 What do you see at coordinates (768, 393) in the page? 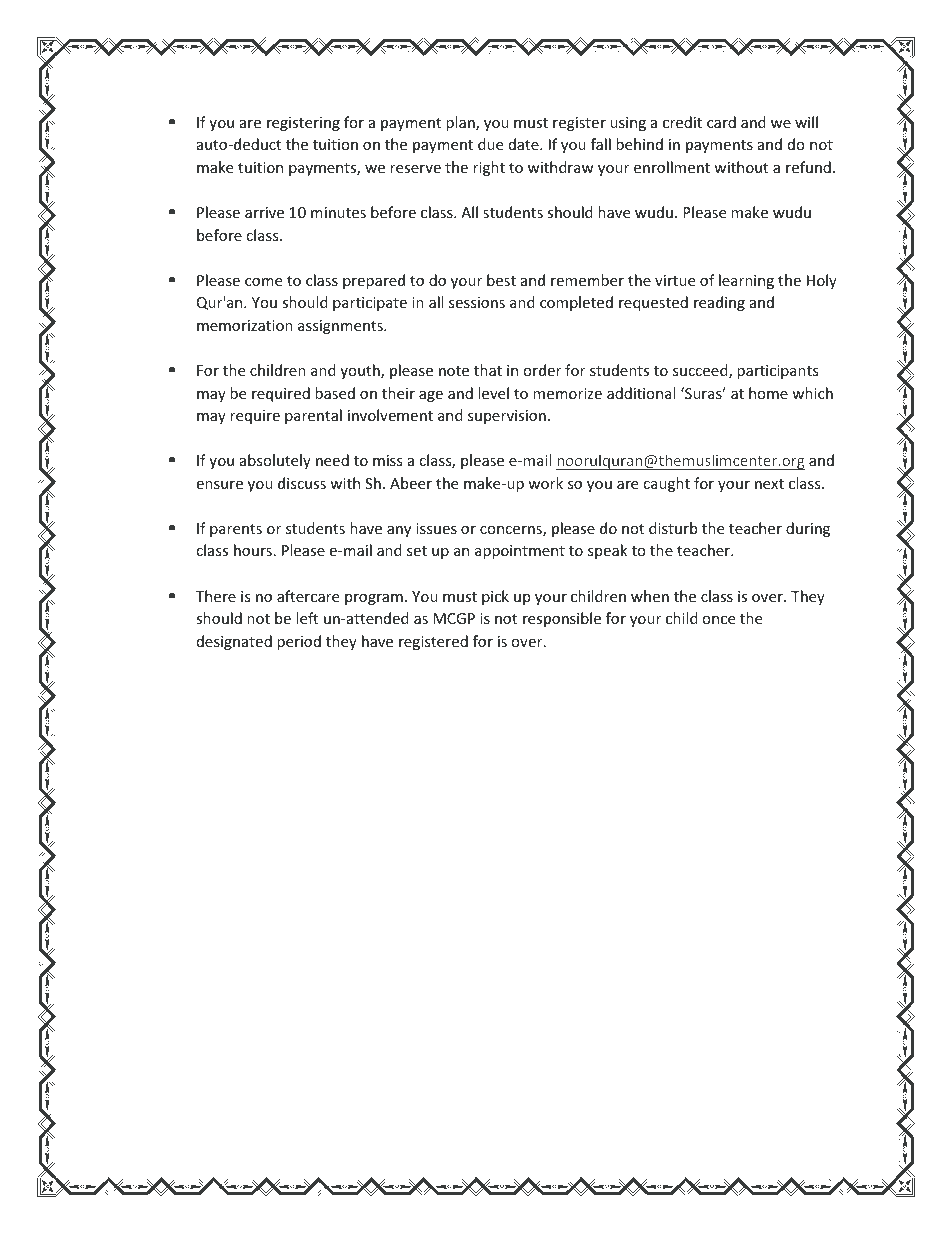
I see `home` at bounding box center [768, 393].
